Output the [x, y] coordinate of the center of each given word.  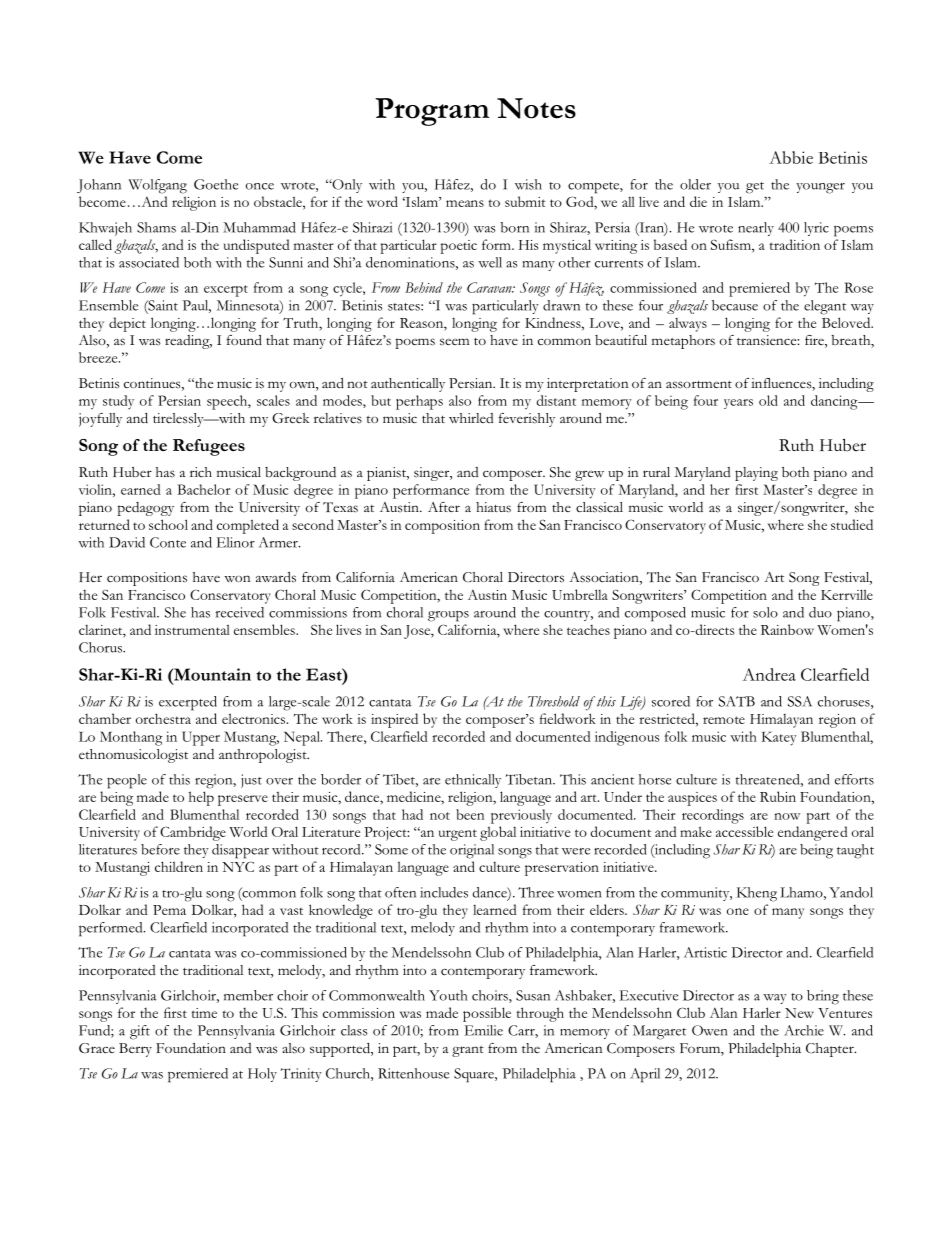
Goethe [216, 184]
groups [448, 616]
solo [765, 612]
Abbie [791, 157]
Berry [135, 1050]
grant [468, 1051]
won [237, 578]
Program [432, 112]
